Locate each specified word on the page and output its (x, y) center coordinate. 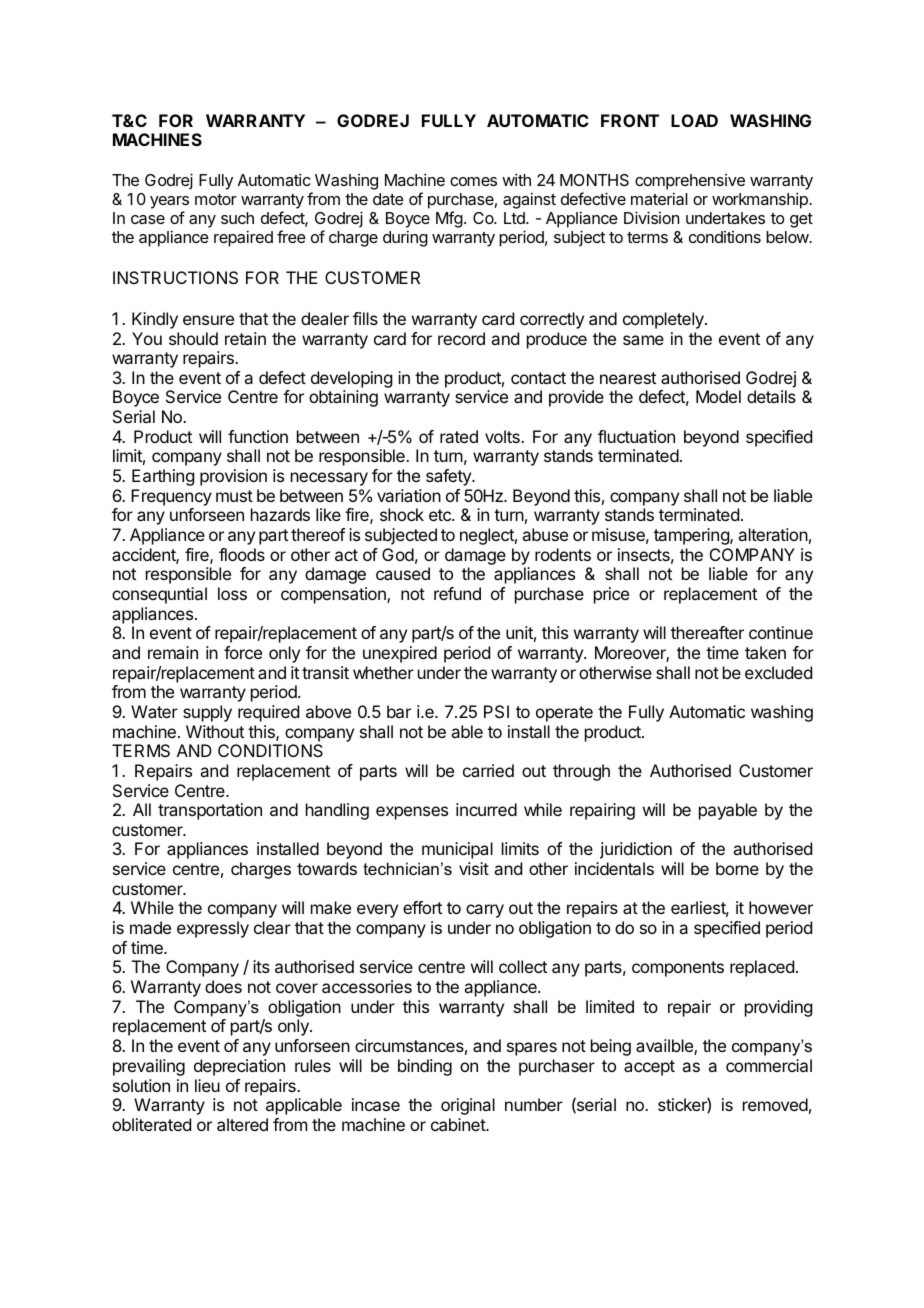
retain (245, 338)
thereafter (707, 632)
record (461, 338)
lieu (207, 1085)
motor (216, 199)
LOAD (694, 120)
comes (473, 181)
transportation (210, 811)
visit (474, 868)
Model (718, 396)
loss (232, 593)
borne (737, 868)
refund (457, 593)
